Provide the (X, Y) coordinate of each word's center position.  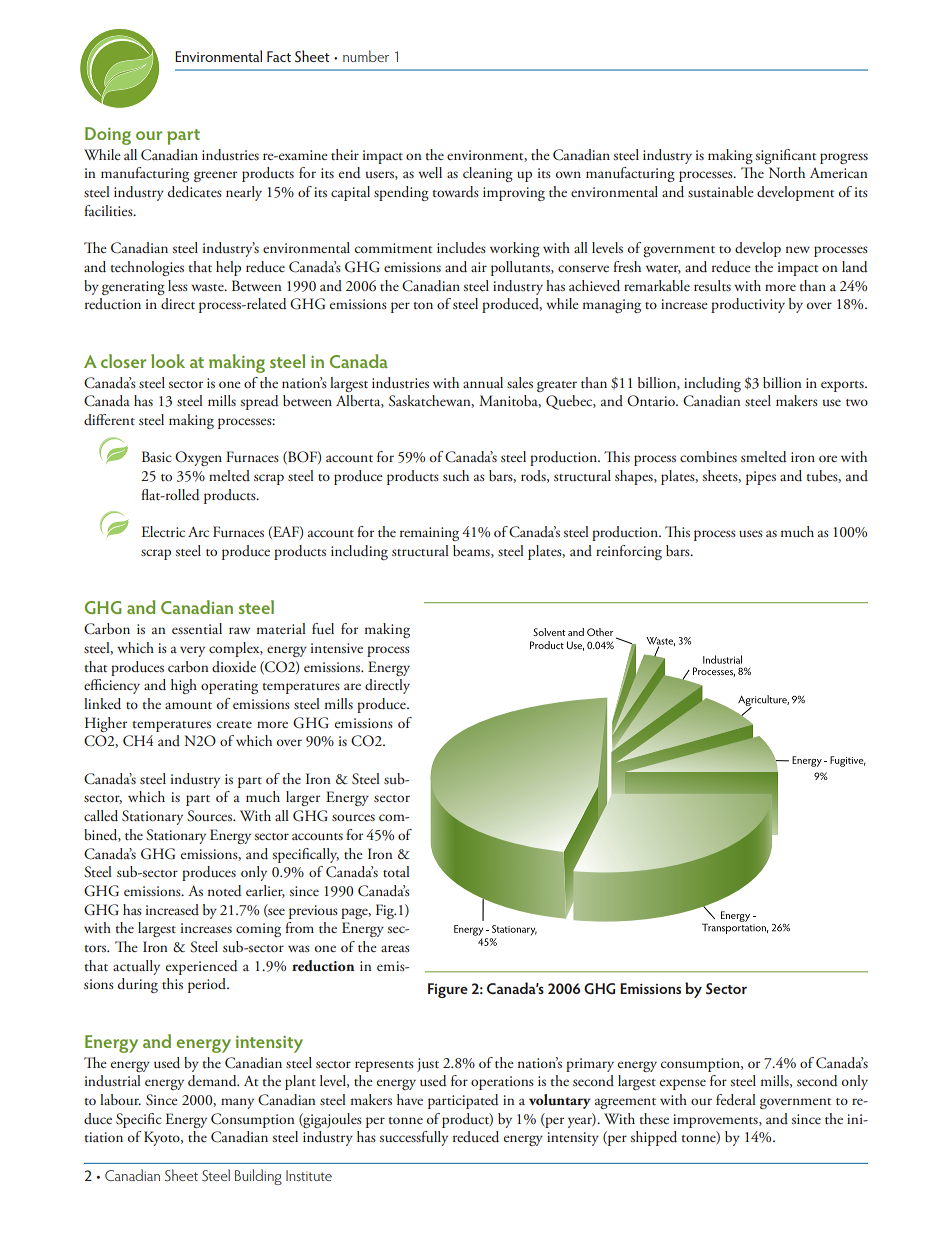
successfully (414, 1138)
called (101, 816)
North (787, 172)
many (237, 1103)
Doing (108, 136)
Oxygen (198, 458)
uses (751, 533)
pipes (761, 478)
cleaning (488, 174)
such (456, 475)
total (396, 871)
